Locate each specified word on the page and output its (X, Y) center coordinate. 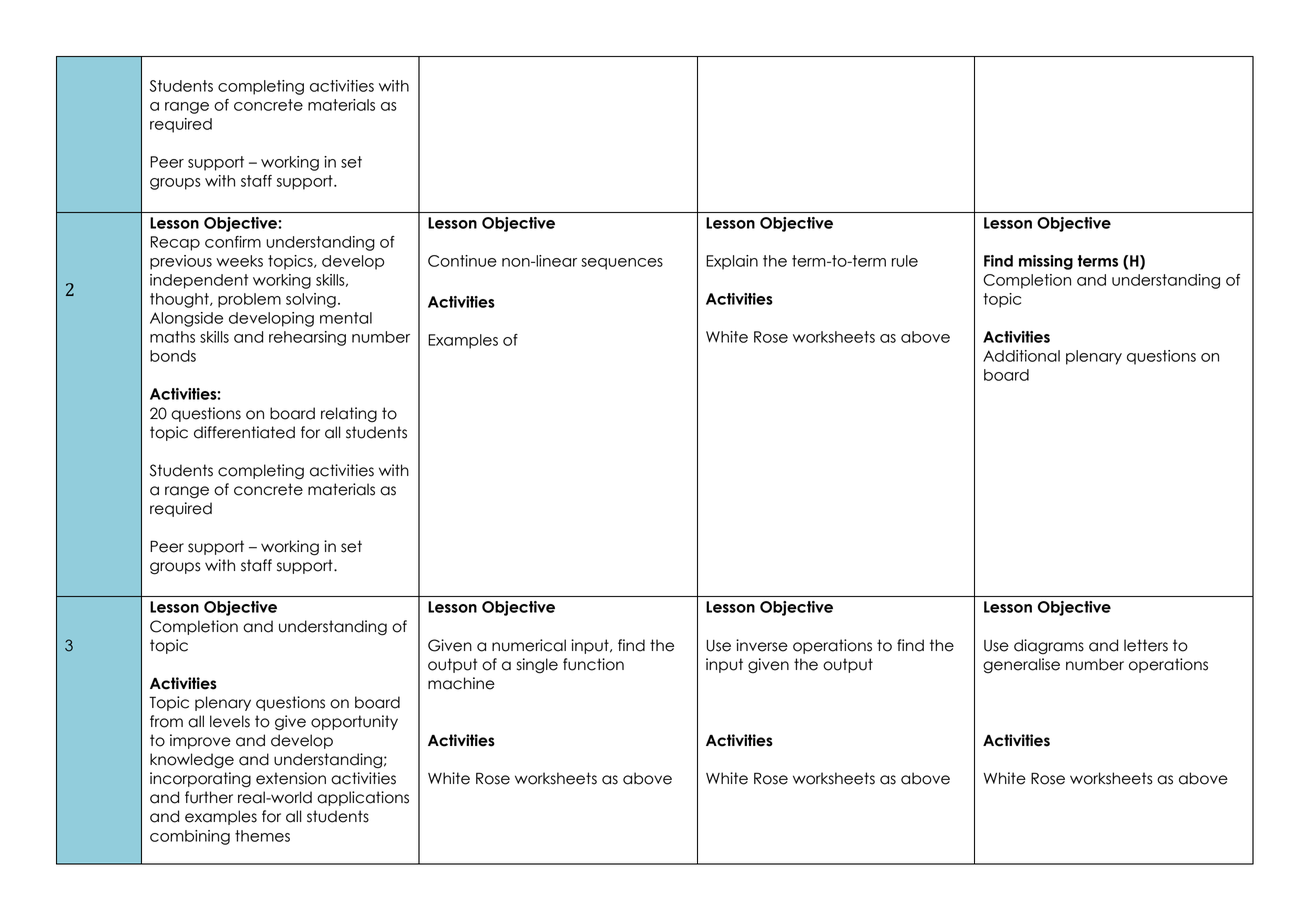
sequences (622, 264)
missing (1046, 262)
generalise (1021, 666)
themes (262, 836)
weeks (239, 261)
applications (363, 798)
